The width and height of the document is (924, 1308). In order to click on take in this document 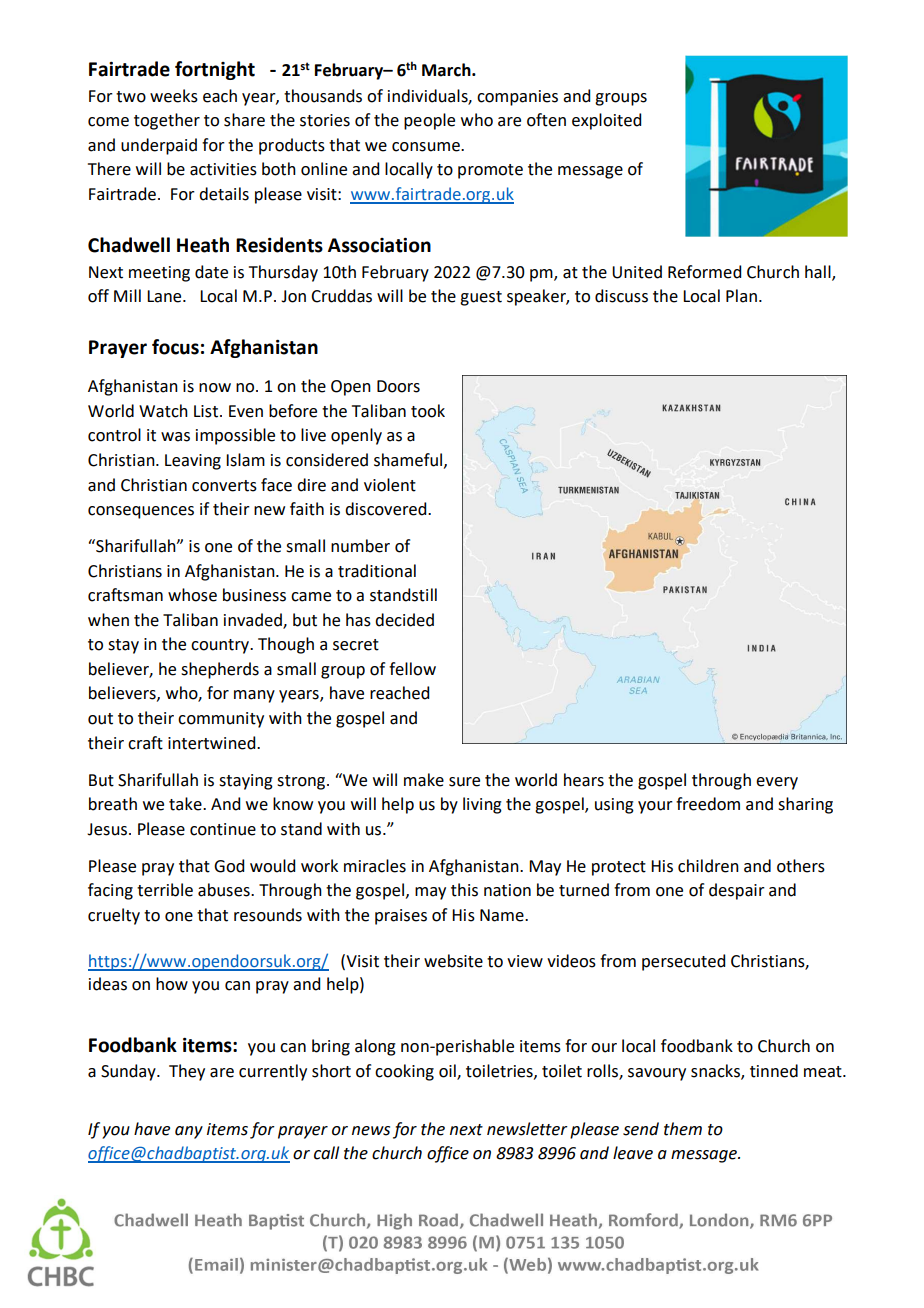, I will do `click(186, 804)`.
